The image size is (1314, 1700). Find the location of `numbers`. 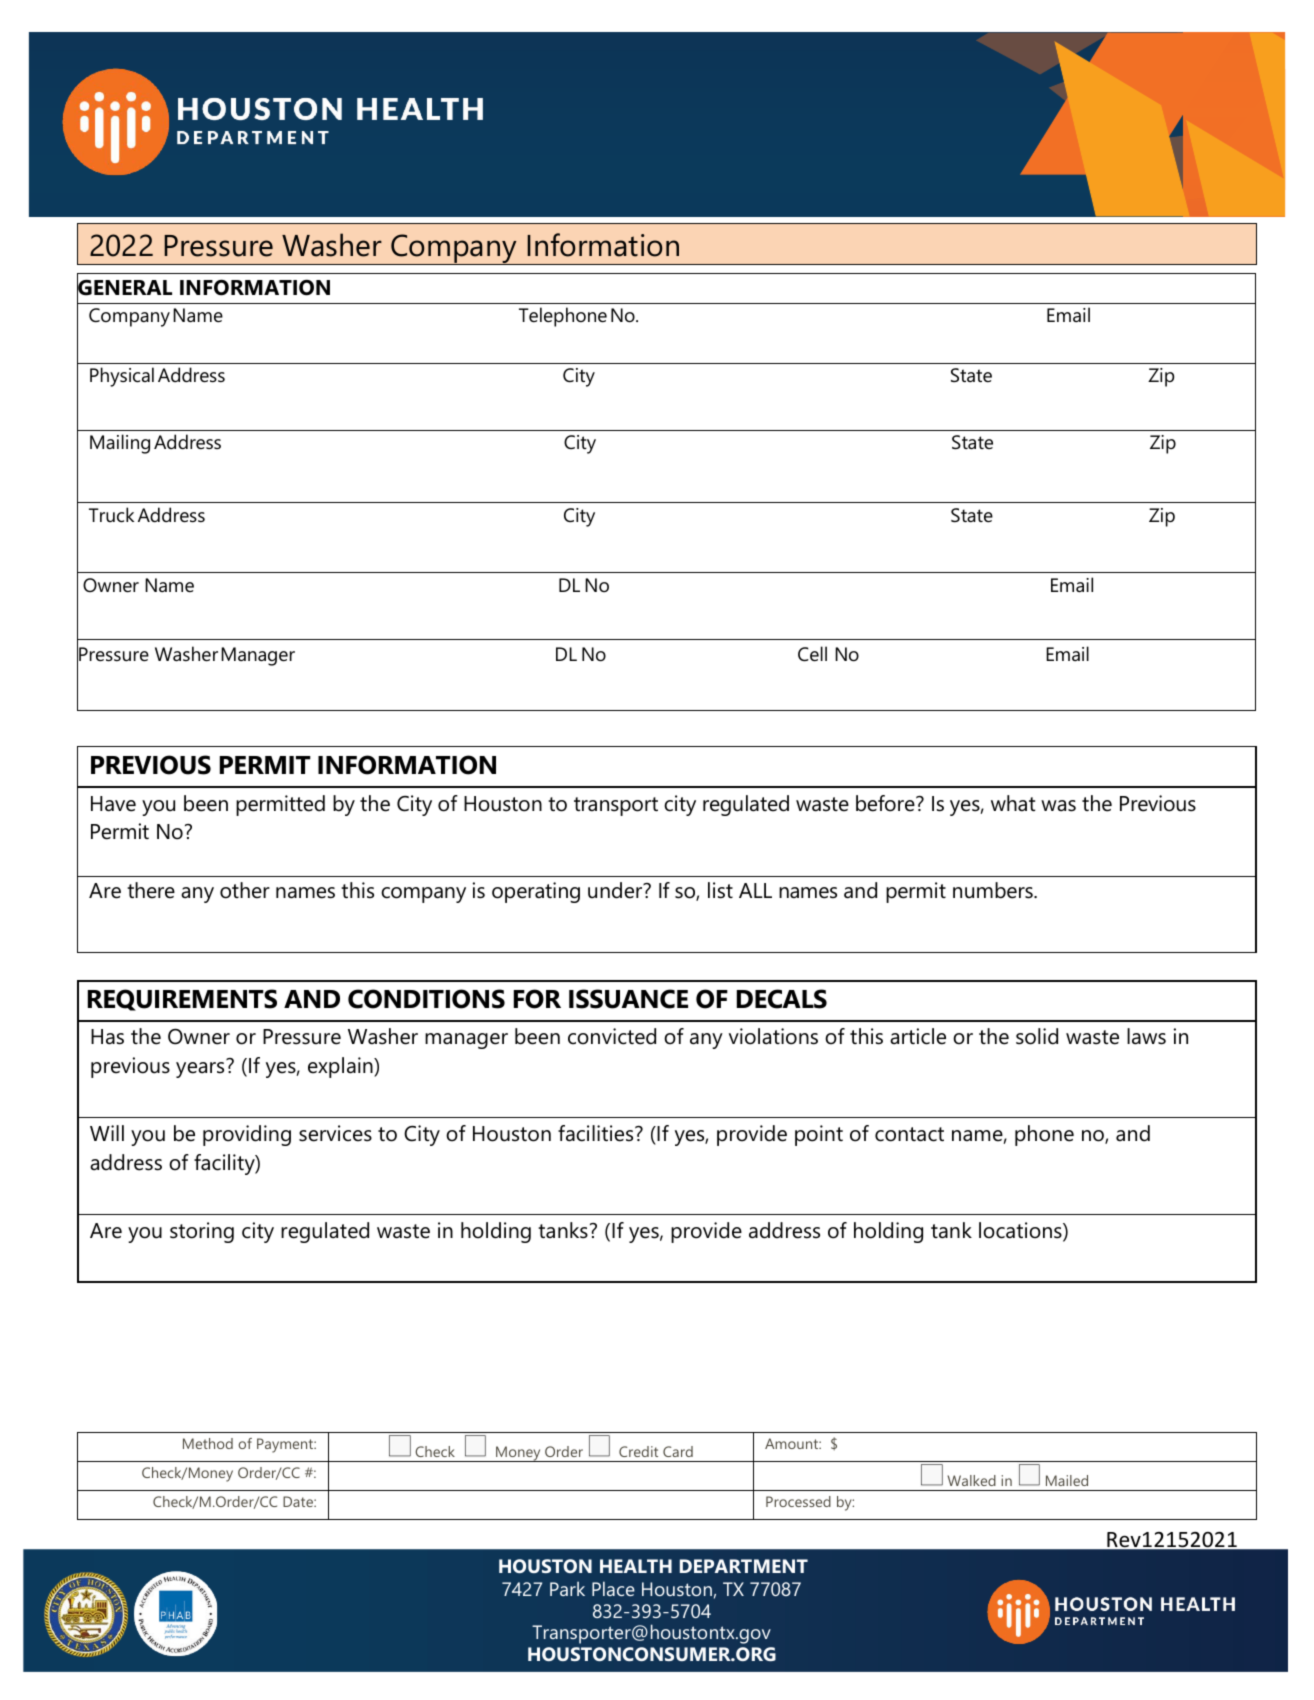

numbers is located at coordinates (994, 890).
